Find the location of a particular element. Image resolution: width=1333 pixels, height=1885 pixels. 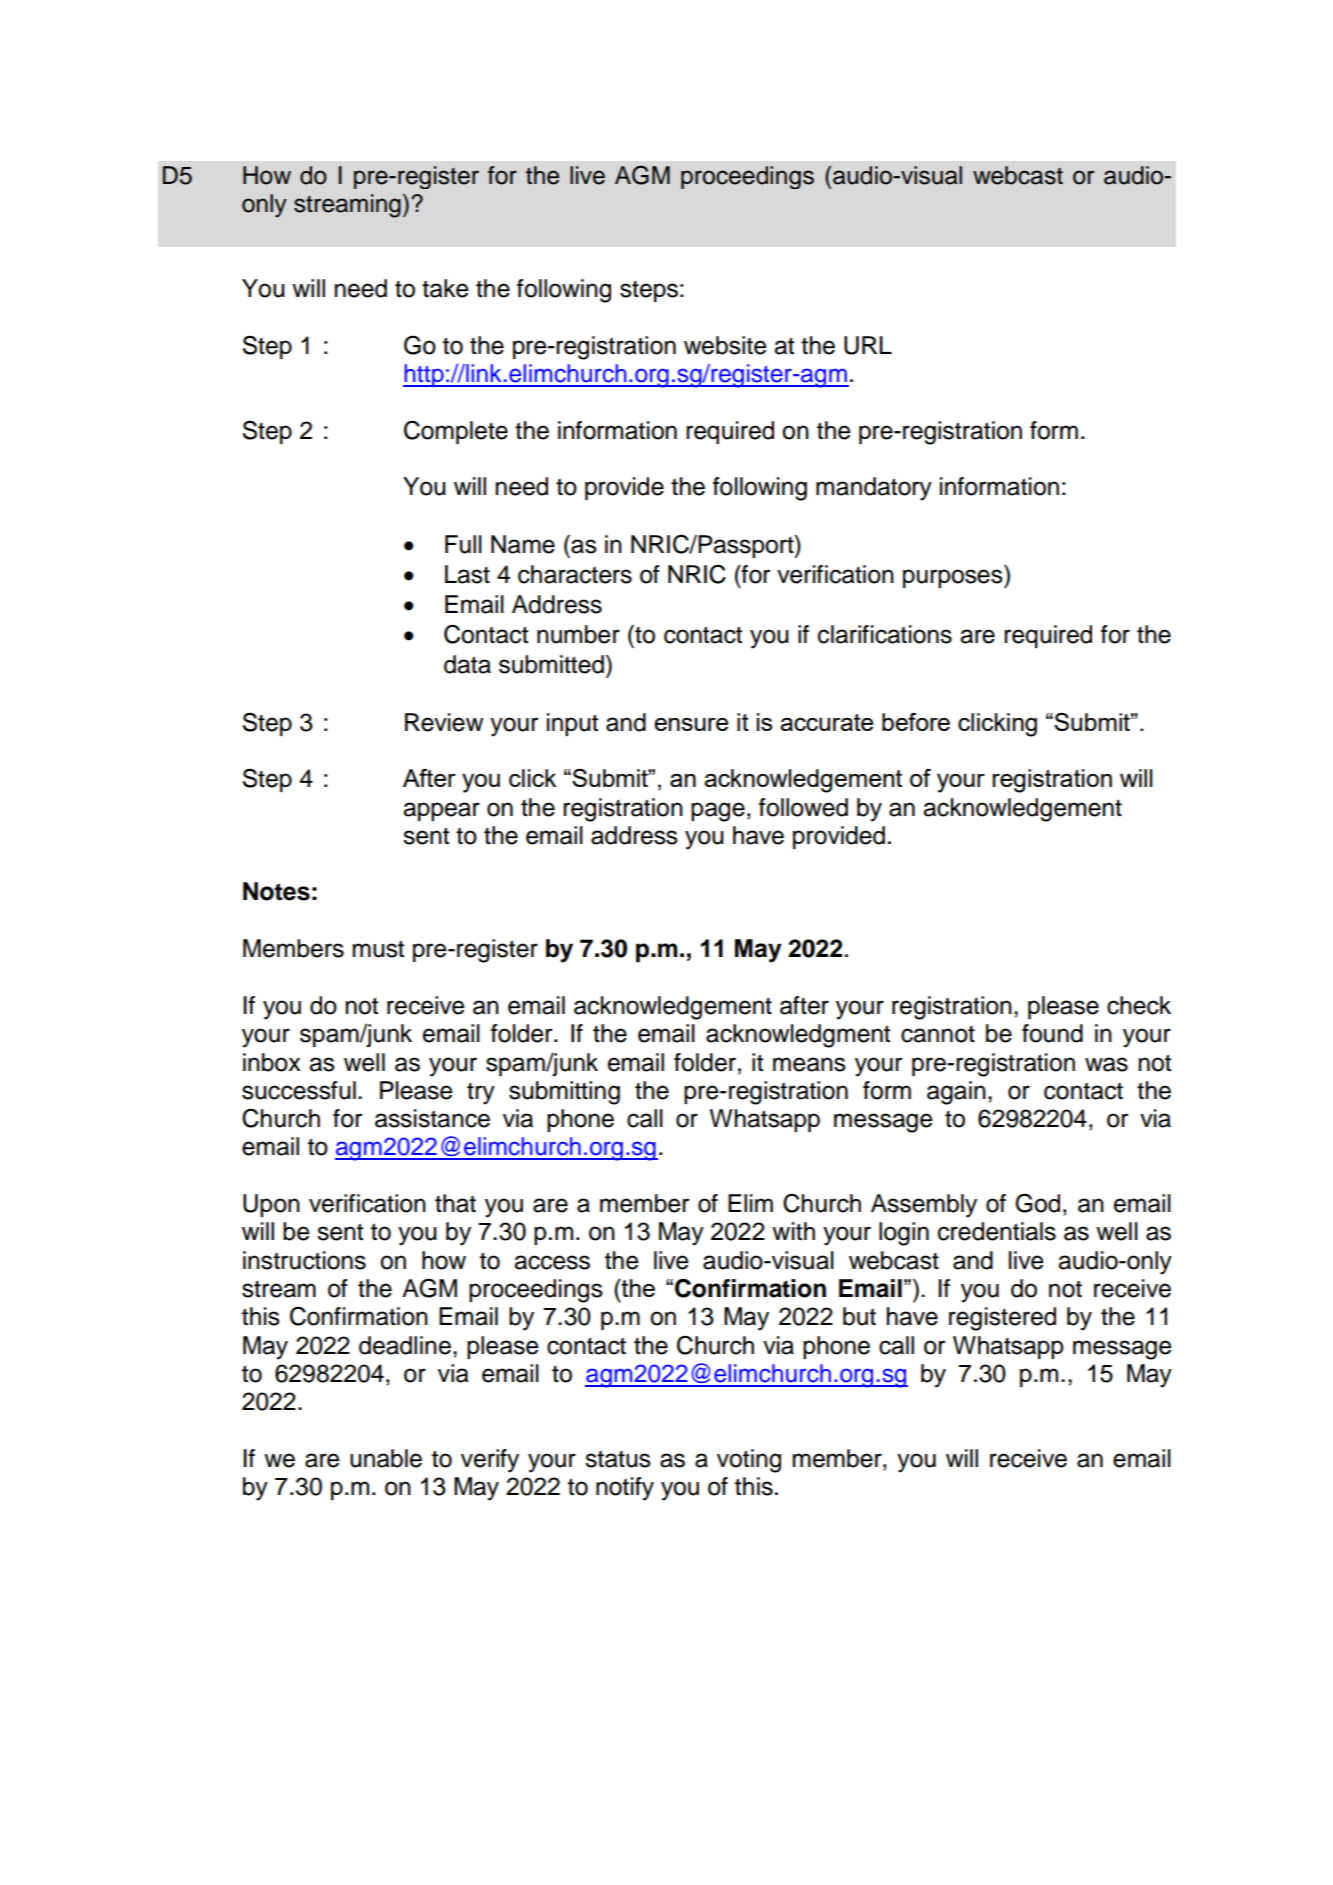

website is located at coordinates (725, 345).
